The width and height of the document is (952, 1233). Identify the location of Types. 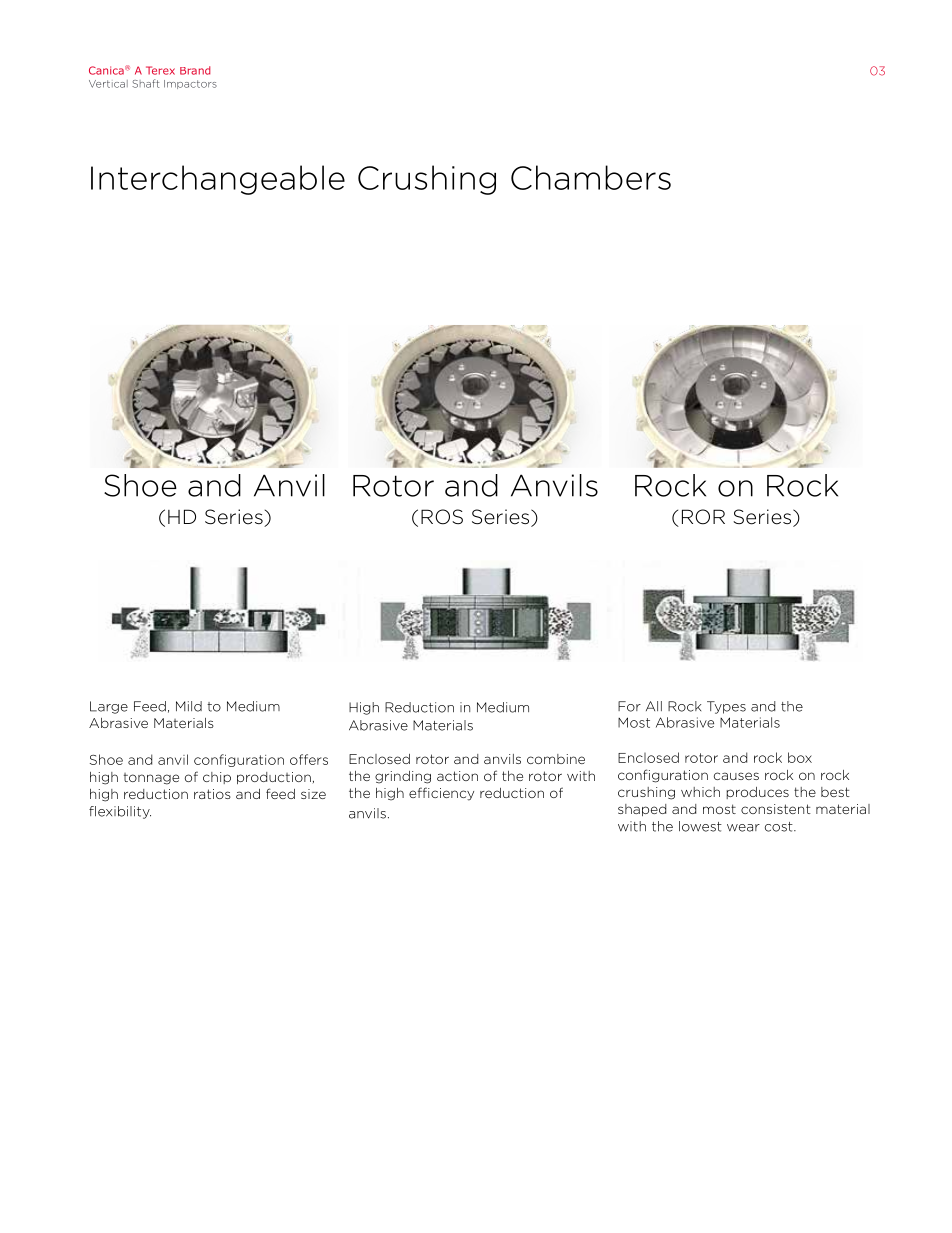
(726, 707).
